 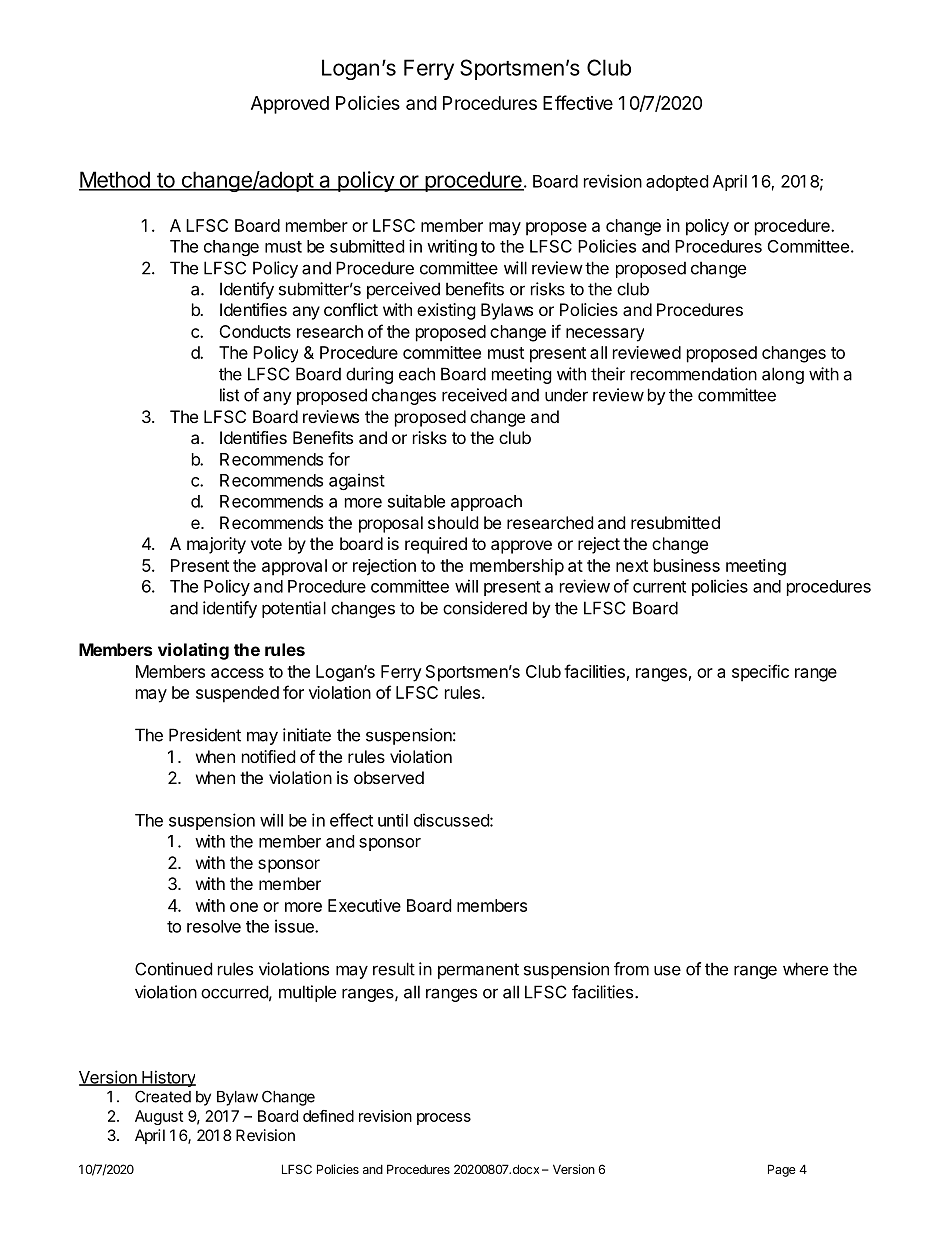 I want to click on August, so click(x=159, y=1117).
